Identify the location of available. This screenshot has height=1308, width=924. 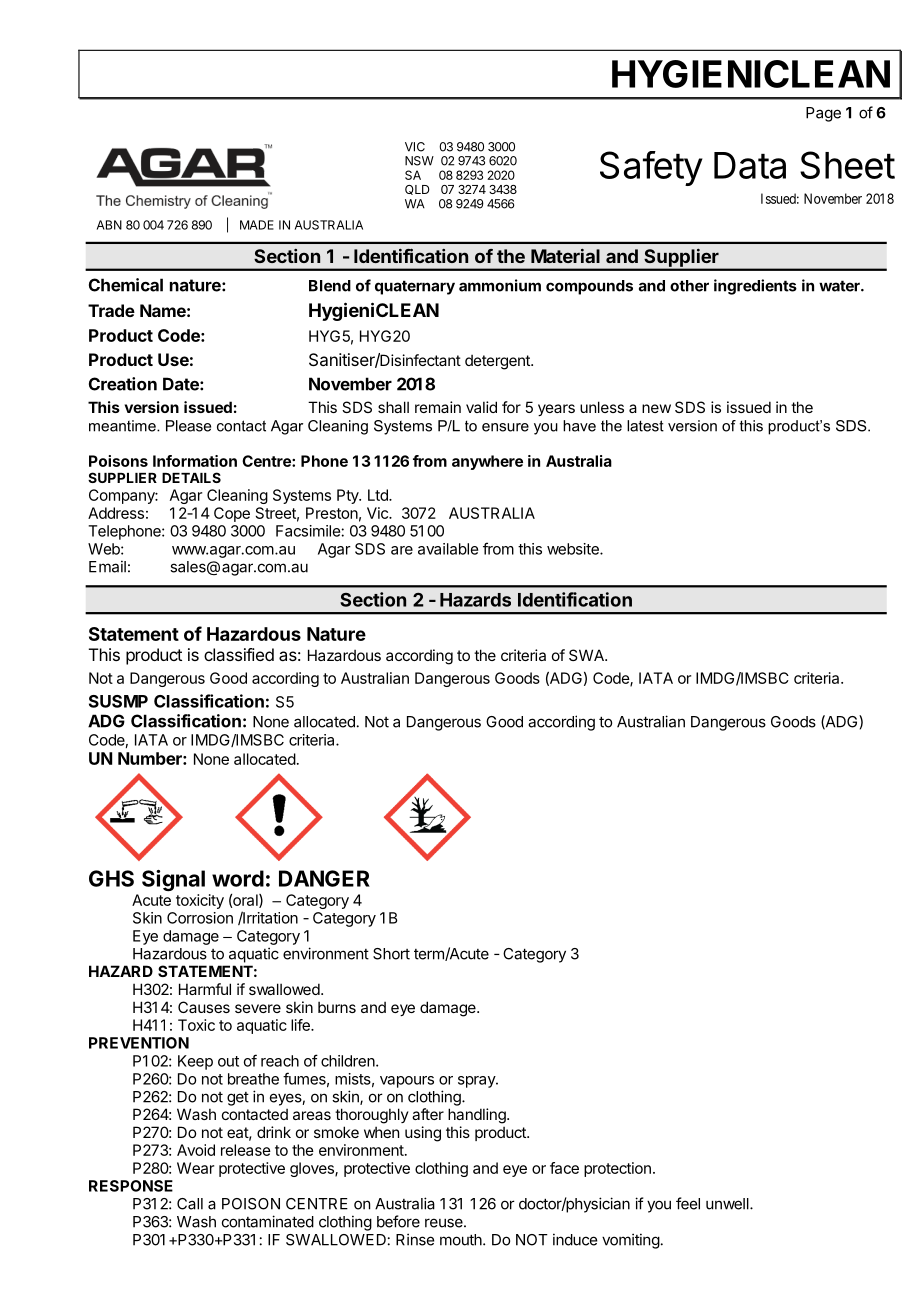
(448, 549).
